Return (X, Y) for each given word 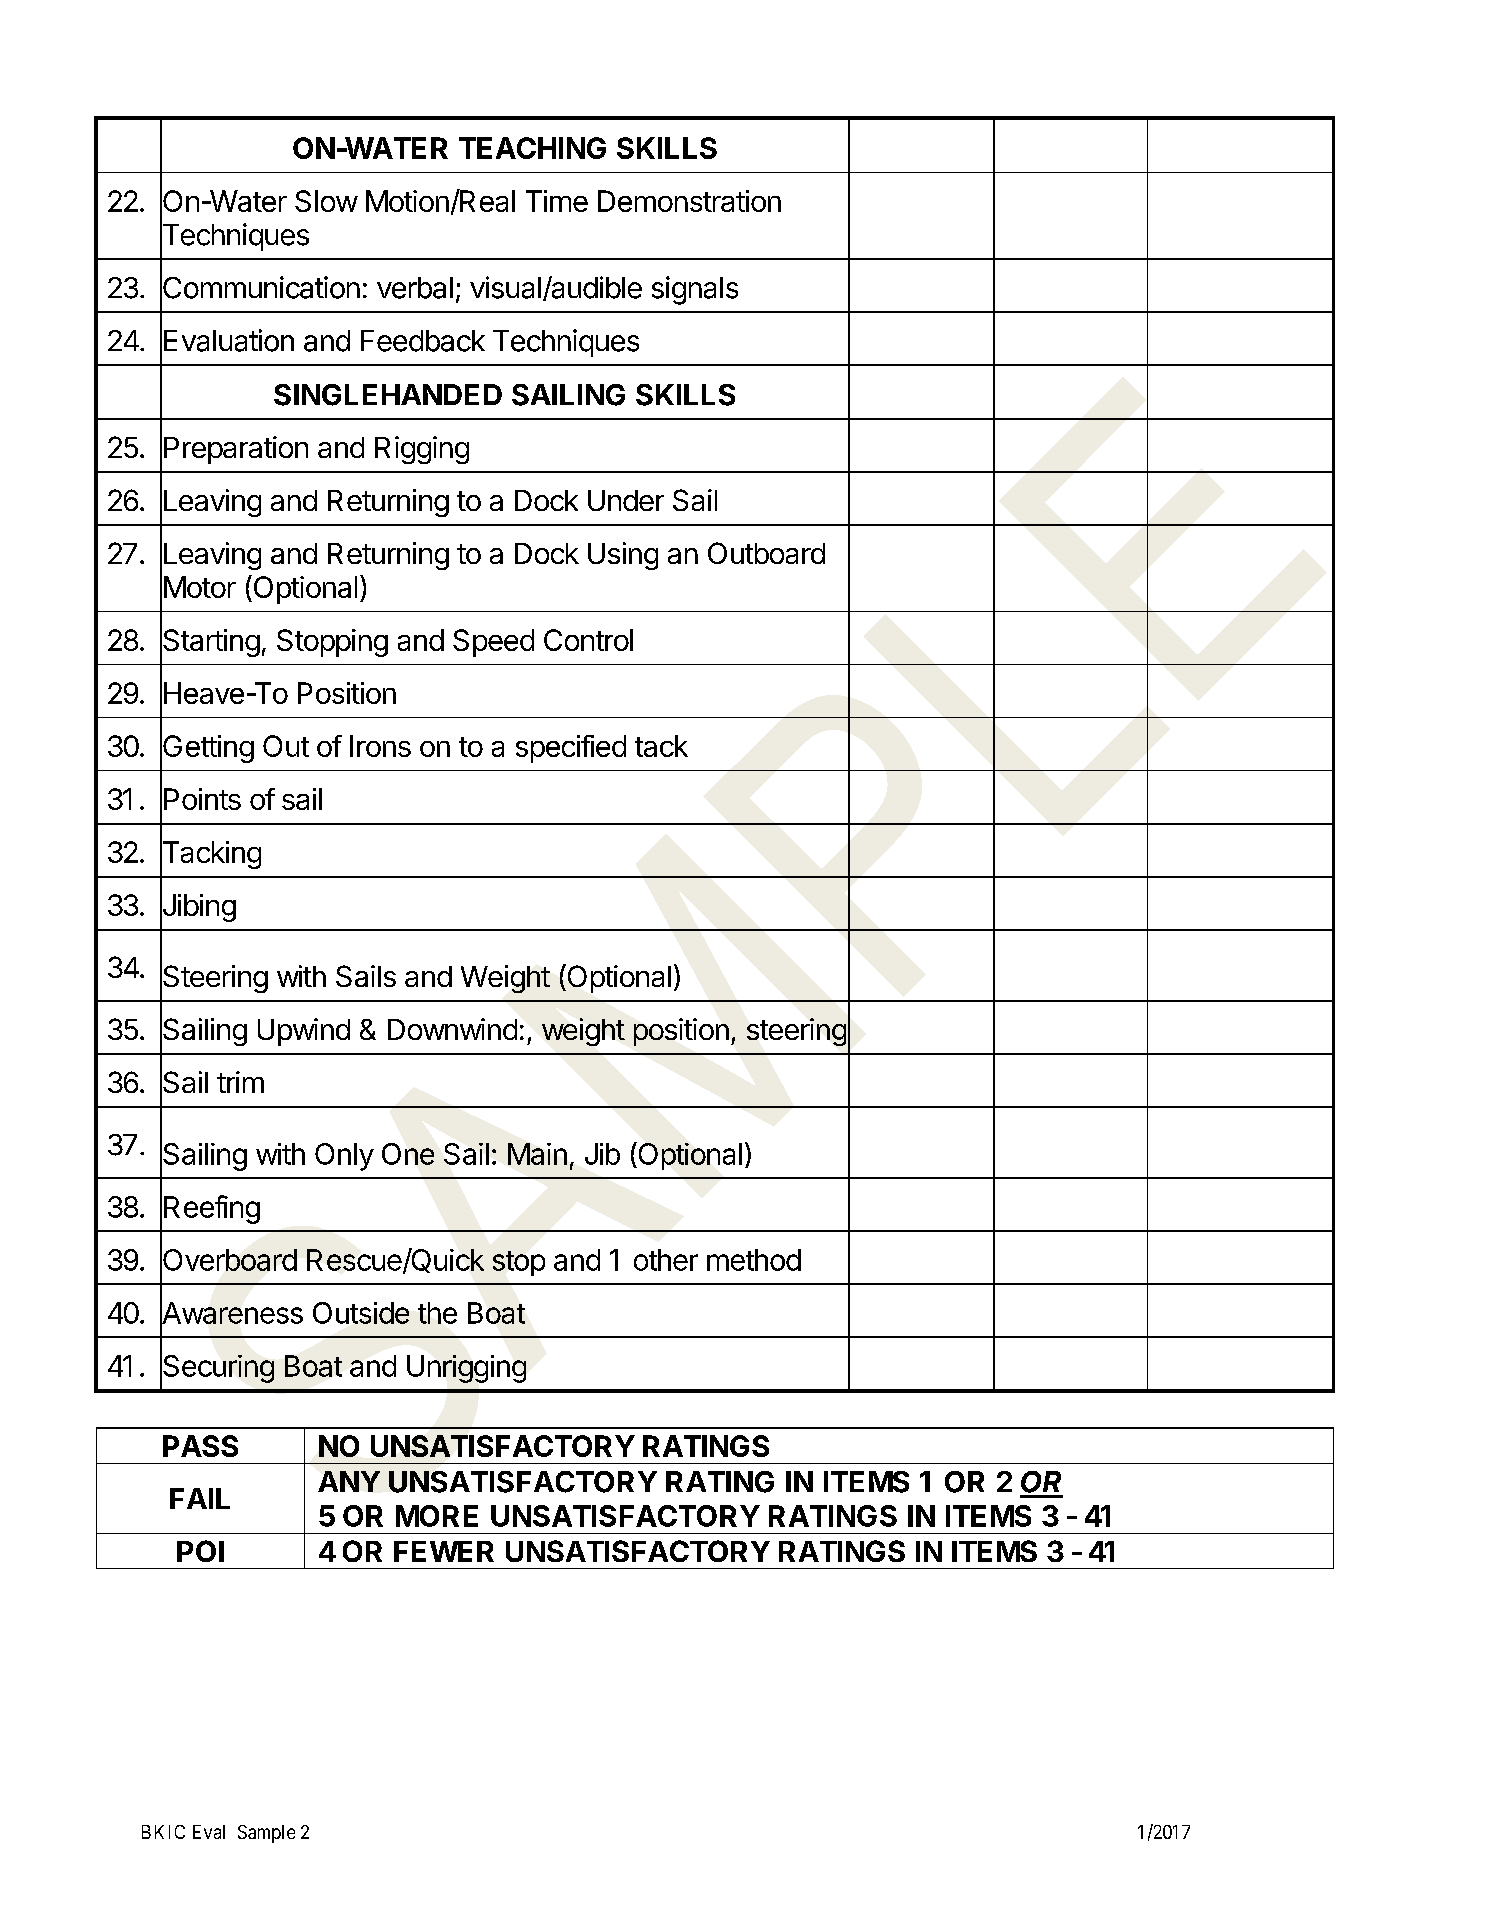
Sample (266, 1834)
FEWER (444, 1551)
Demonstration (689, 201)
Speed (493, 643)
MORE (437, 1516)
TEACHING (532, 148)
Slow (326, 201)
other (666, 1260)
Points (202, 799)
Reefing (212, 1209)
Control (588, 640)
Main (537, 1154)
